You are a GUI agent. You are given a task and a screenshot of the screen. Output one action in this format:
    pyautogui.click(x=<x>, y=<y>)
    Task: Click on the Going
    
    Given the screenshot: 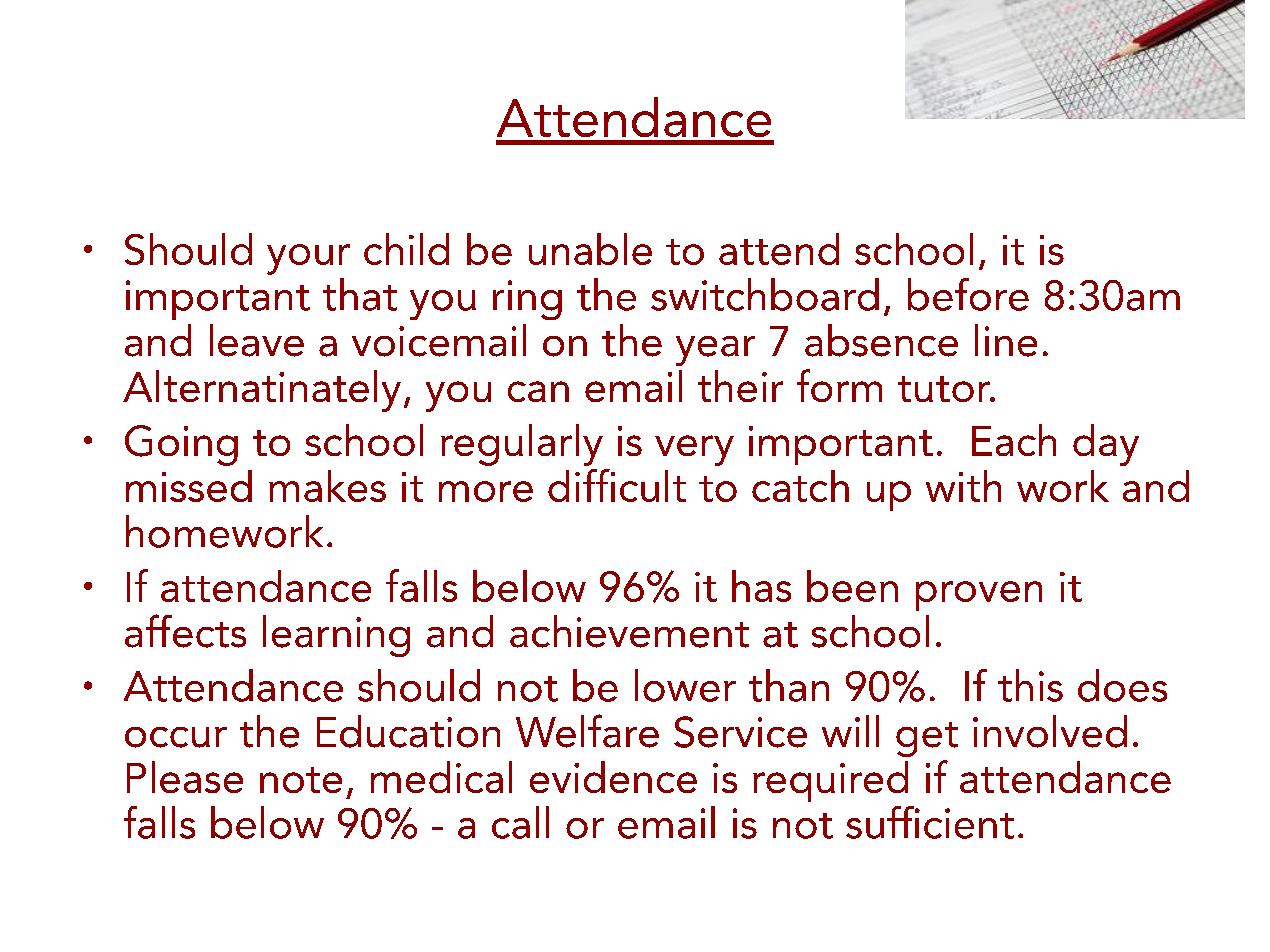 What is the action you would take?
    pyautogui.click(x=181, y=445)
